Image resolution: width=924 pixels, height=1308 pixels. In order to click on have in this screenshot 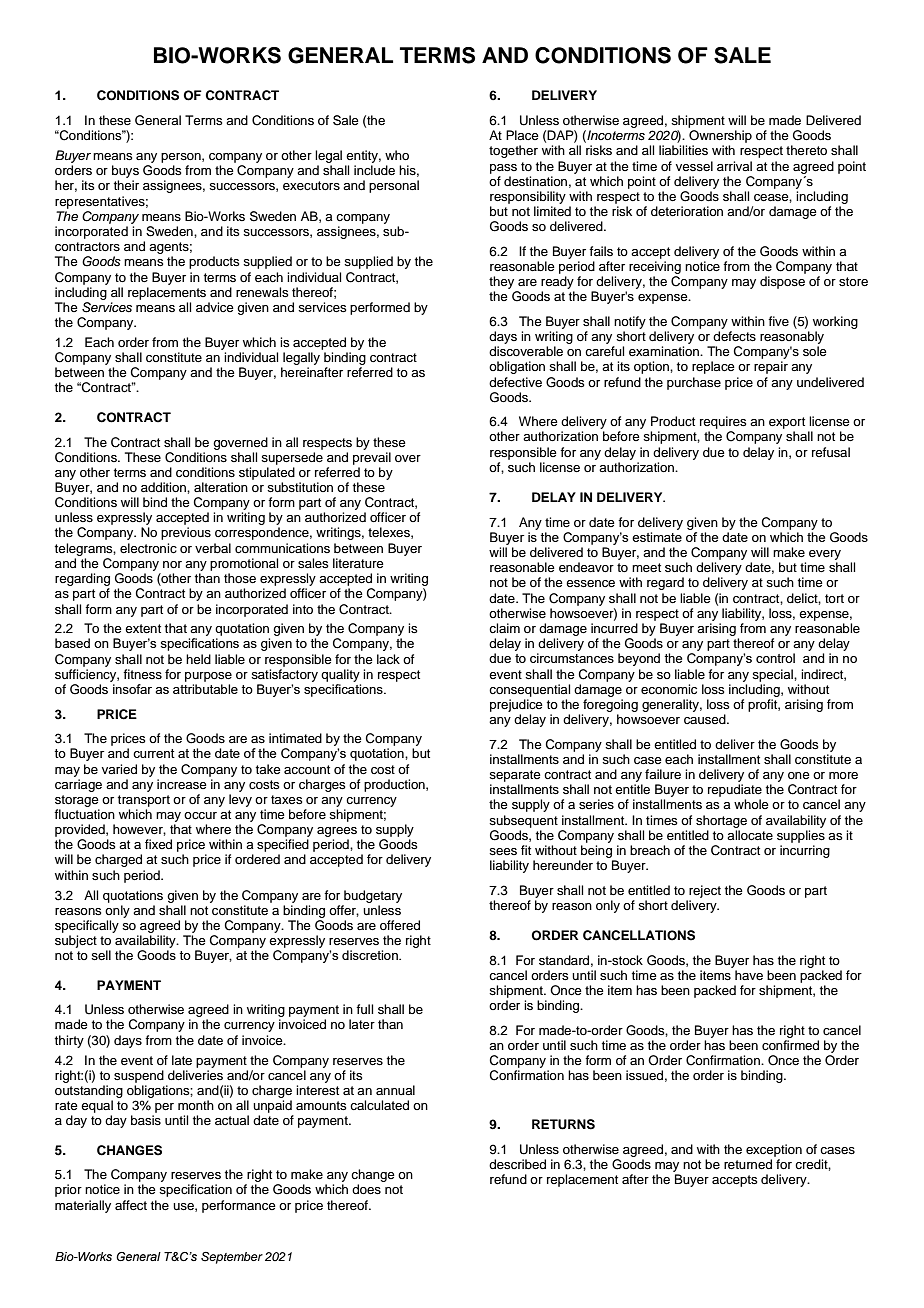, I will do `click(749, 975)`.
